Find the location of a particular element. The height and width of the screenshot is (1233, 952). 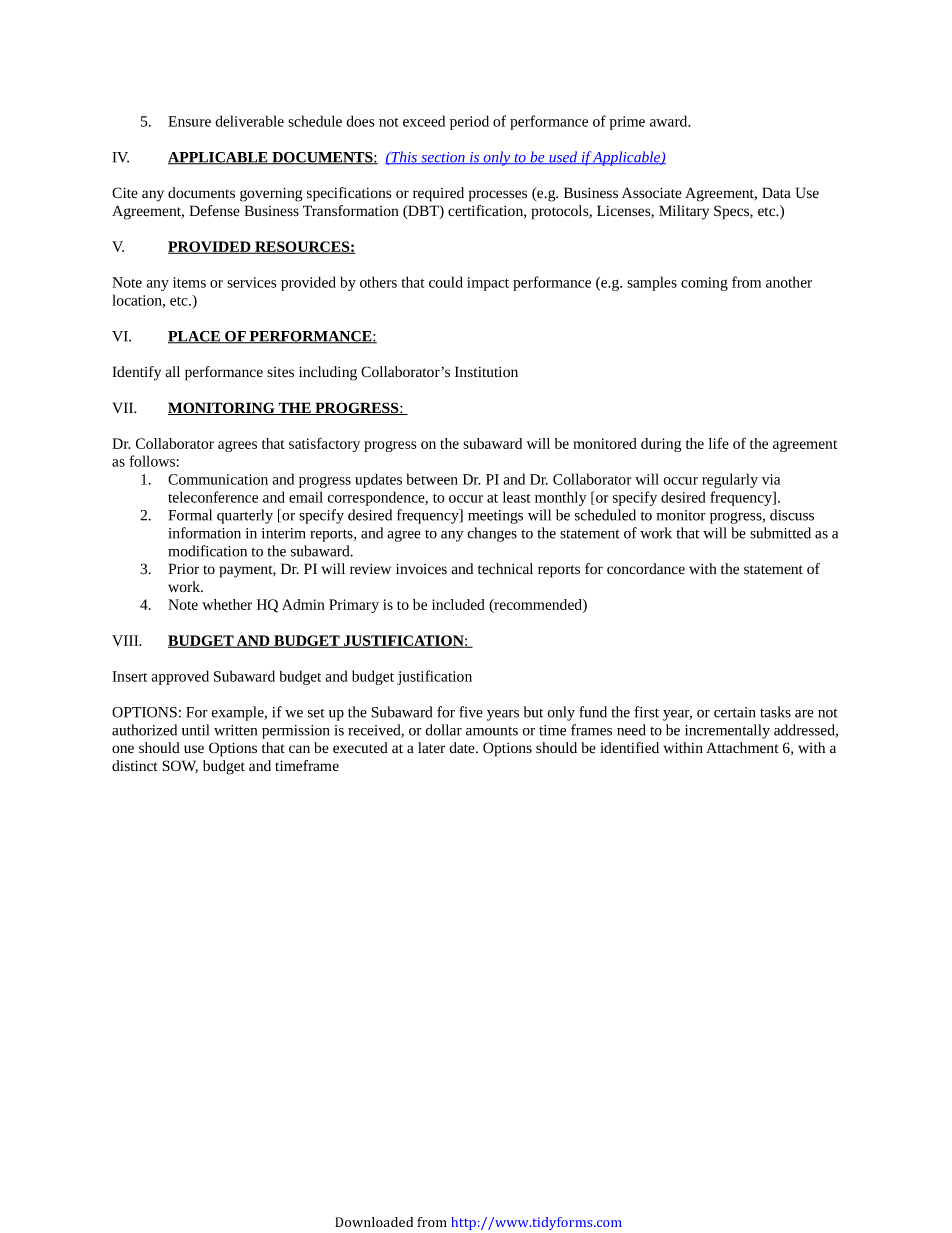

Ensure is located at coordinates (189, 121).
